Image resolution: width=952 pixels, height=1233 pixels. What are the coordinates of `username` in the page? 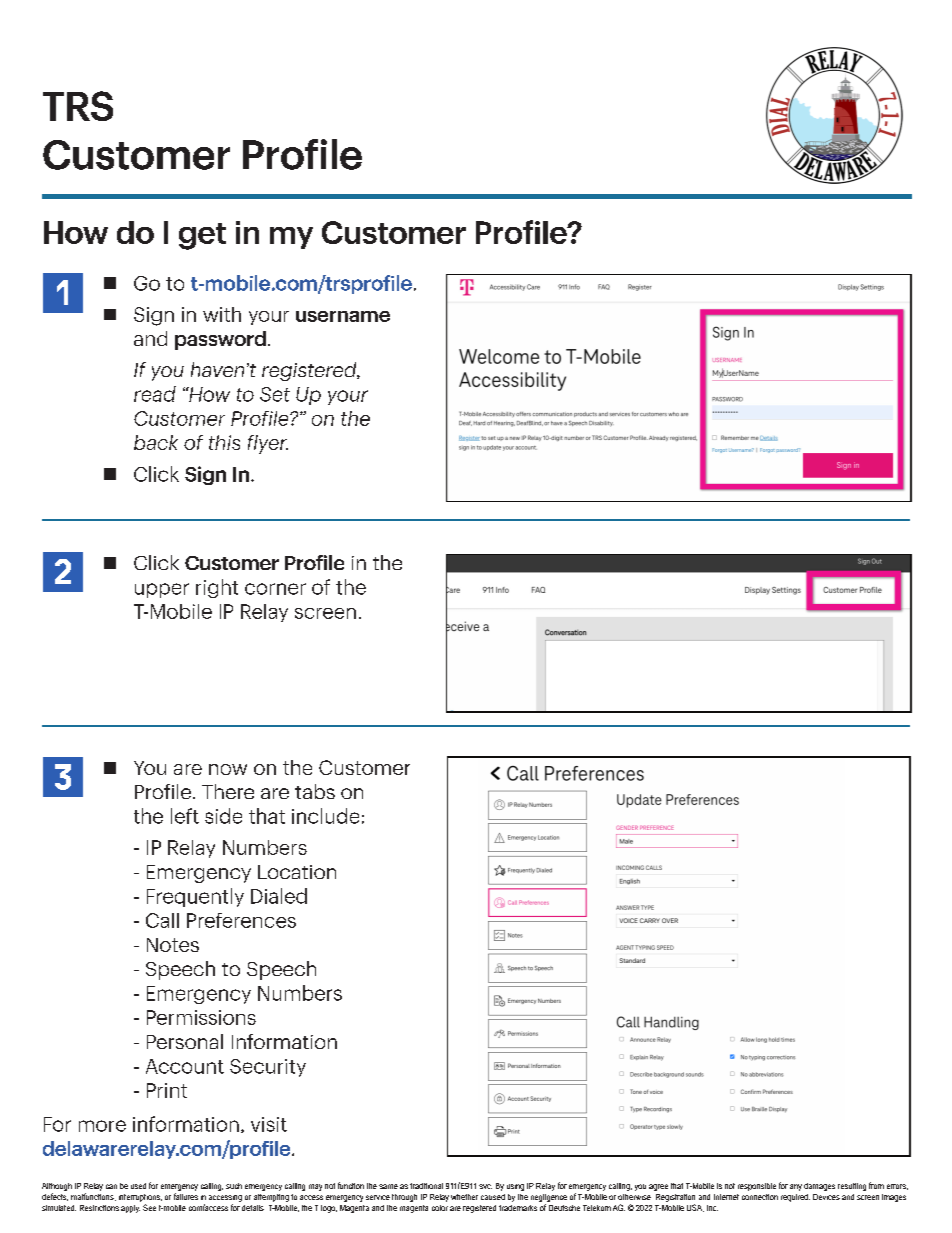 It's located at (343, 316).
